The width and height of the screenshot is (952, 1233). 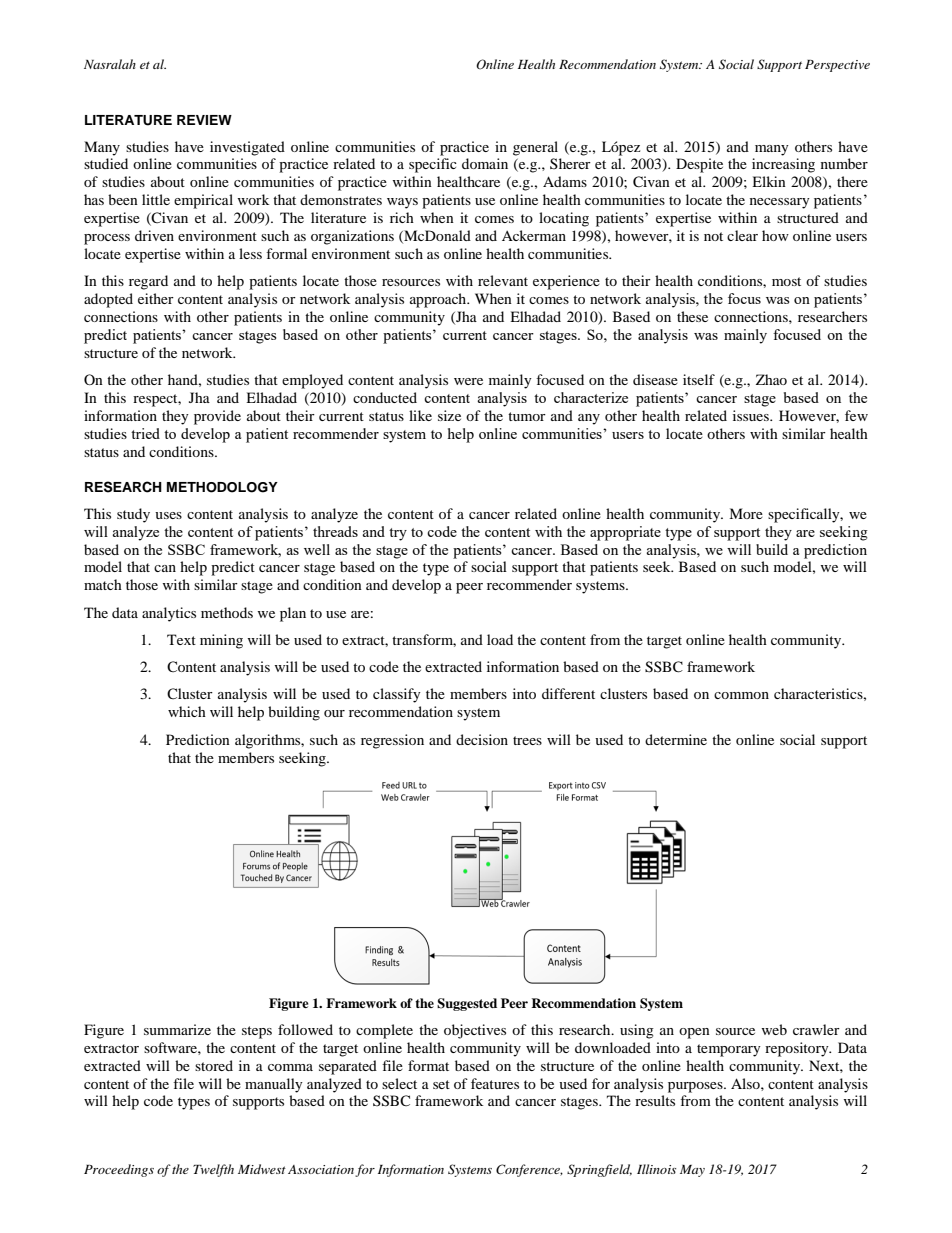 I want to click on classify, so click(x=397, y=695).
